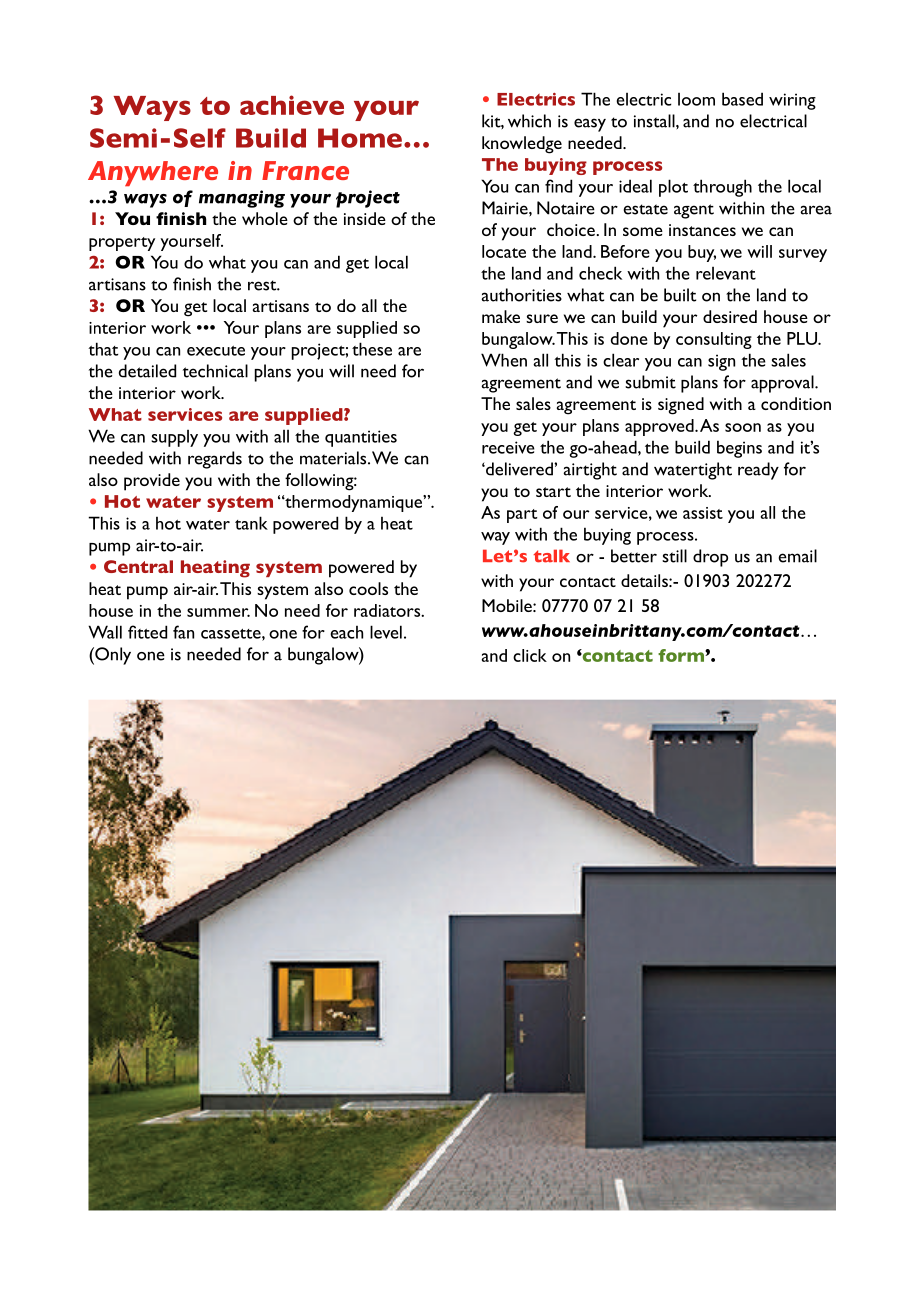  What do you see at coordinates (386, 632) in the page?
I see `level` at bounding box center [386, 632].
